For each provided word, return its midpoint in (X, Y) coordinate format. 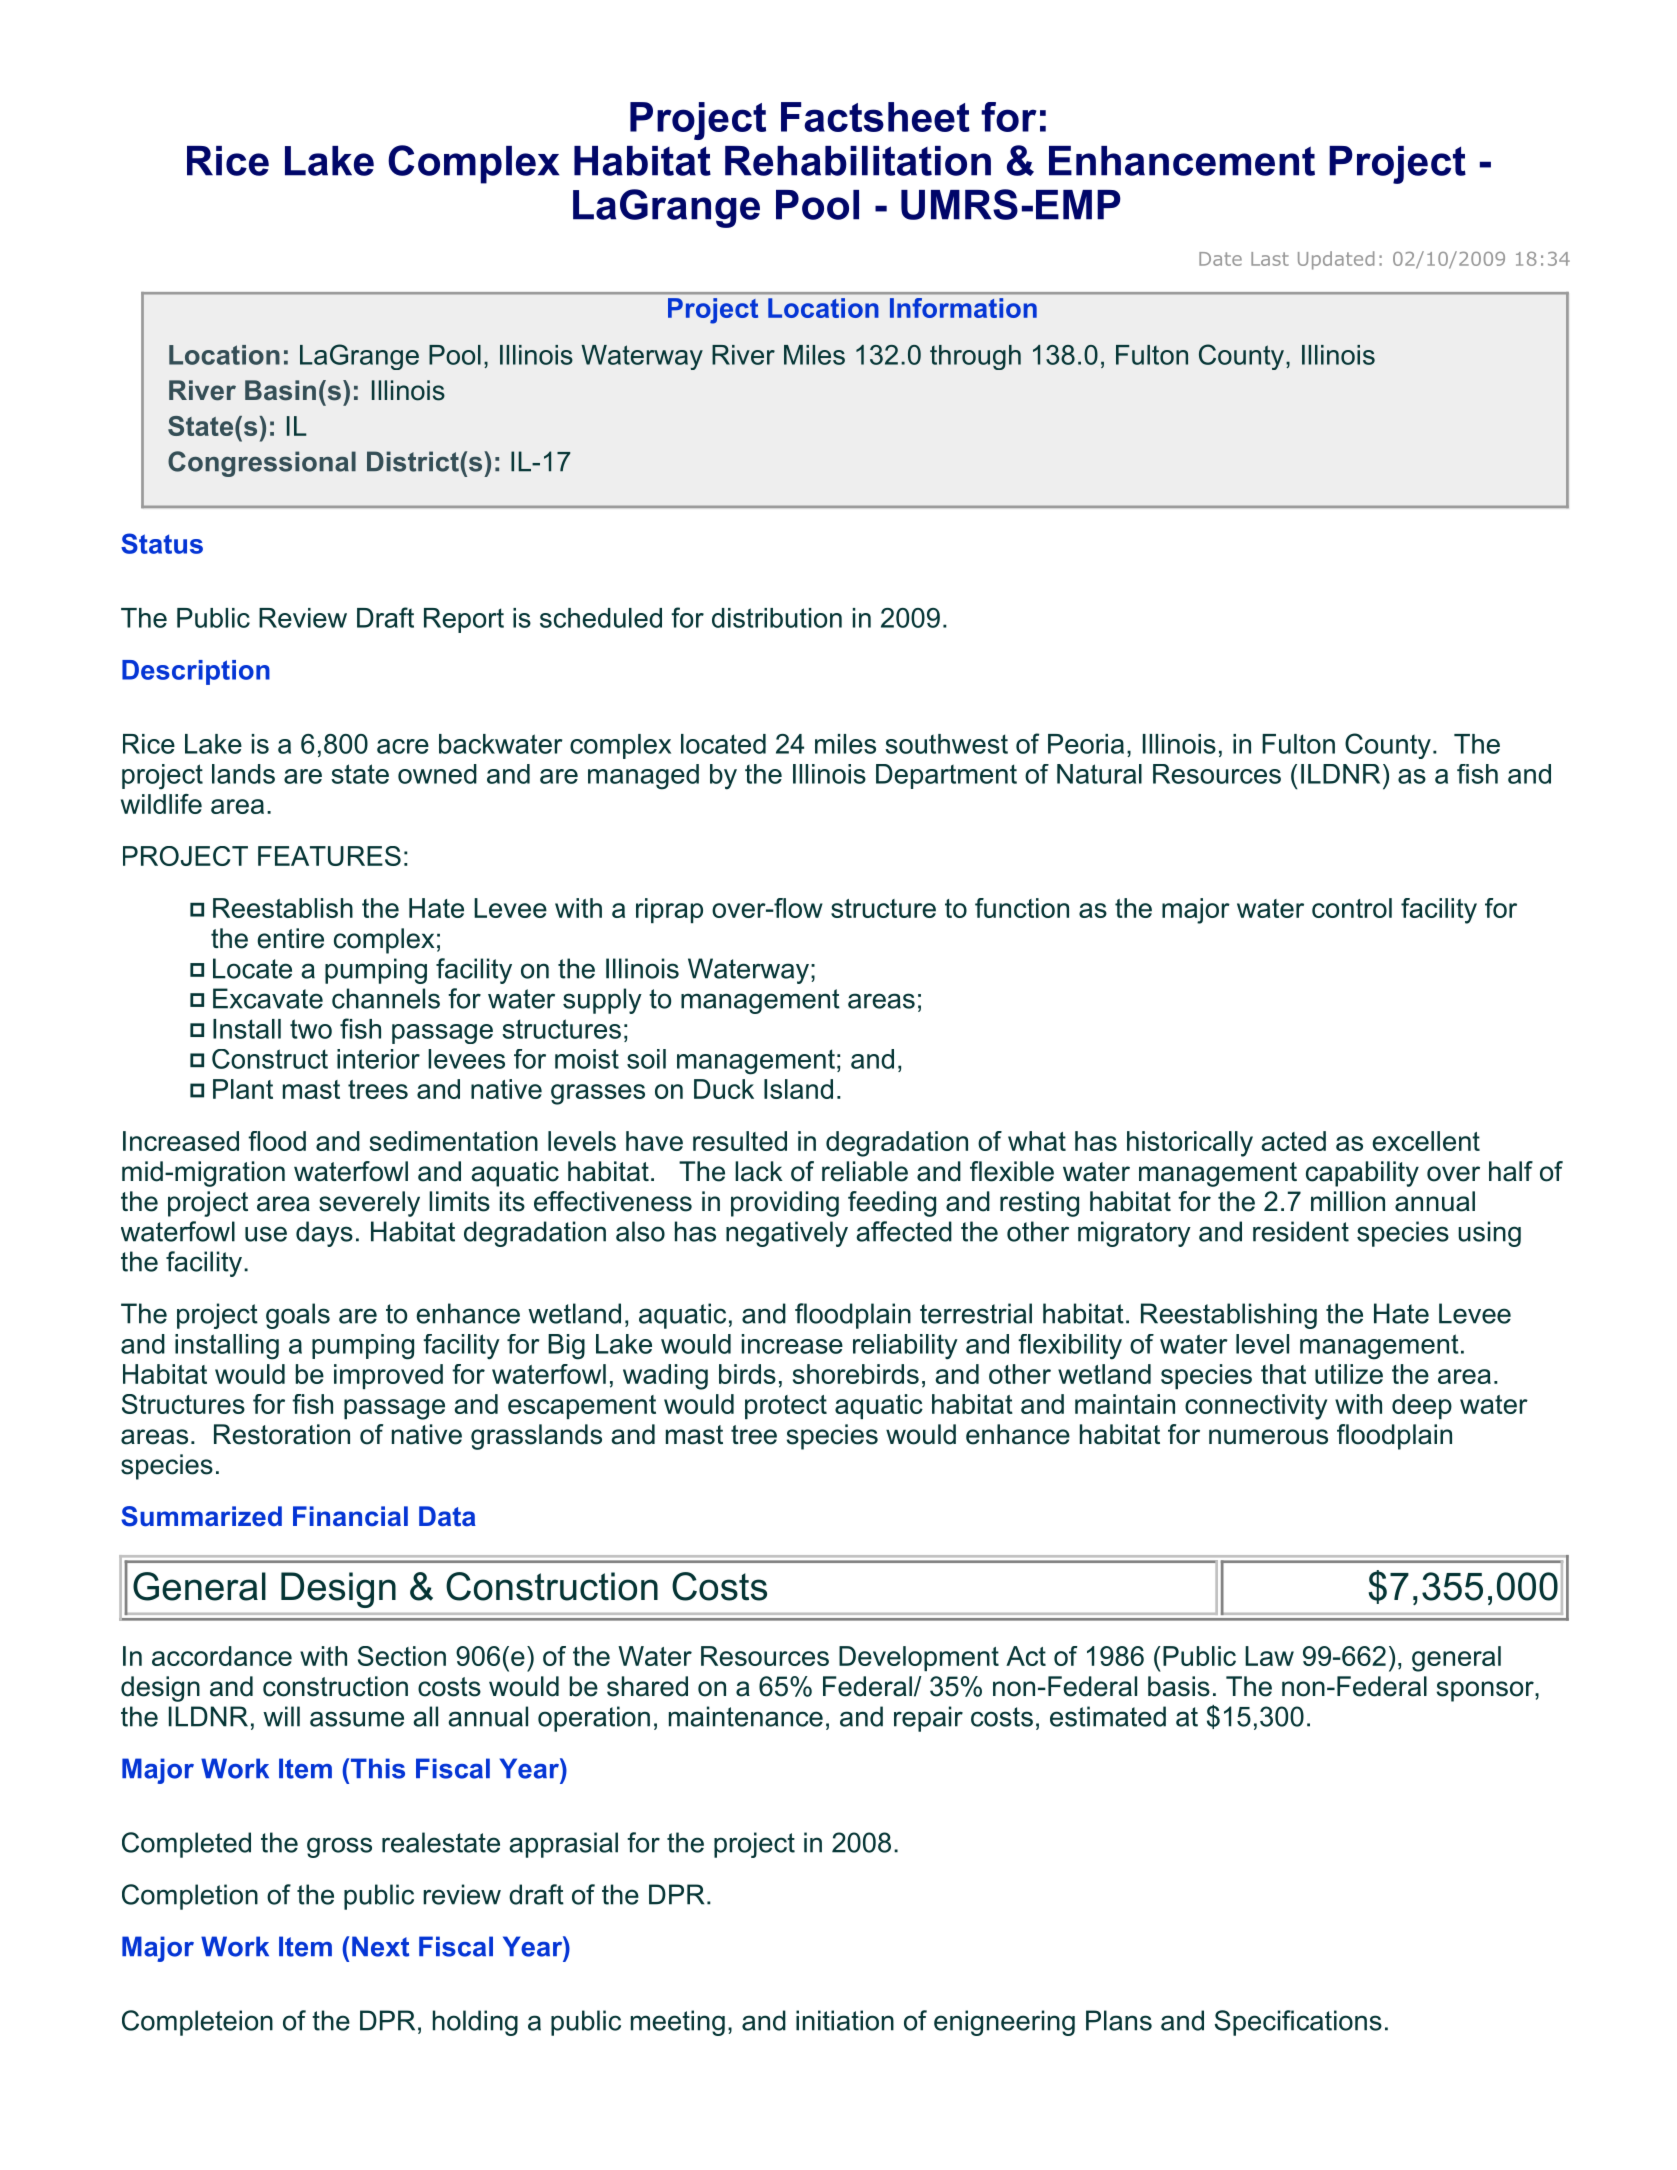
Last (1270, 259)
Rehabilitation (858, 161)
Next (380, 1946)
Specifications (1298, 2023)
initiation (845, 2020)
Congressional (262, 464)
